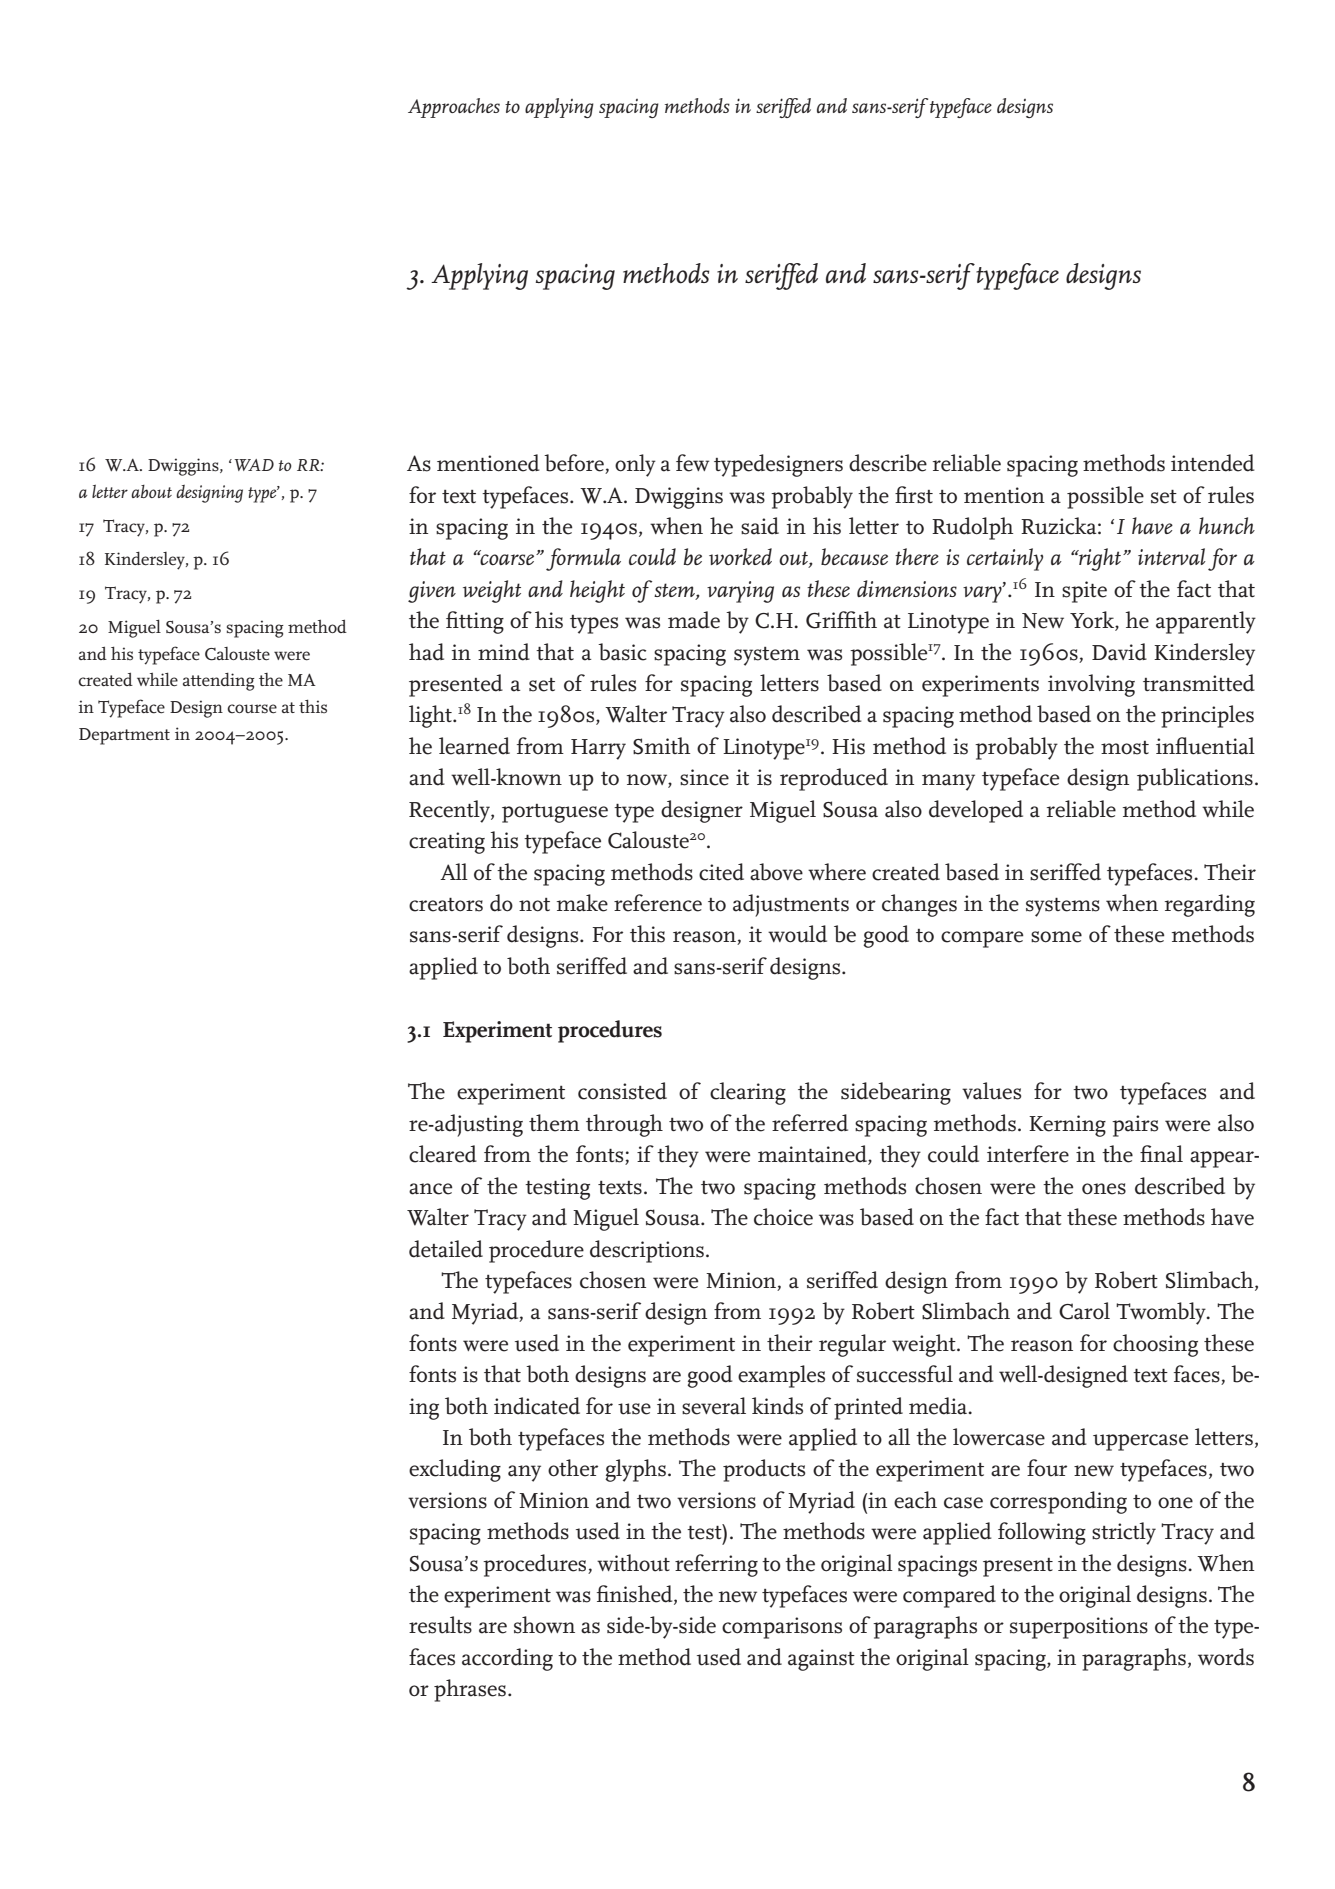 This screenshot has height=1889, width=1335. Describe the element at coordinates (1056, 937) in the screenshot. I see `some` at that location.
